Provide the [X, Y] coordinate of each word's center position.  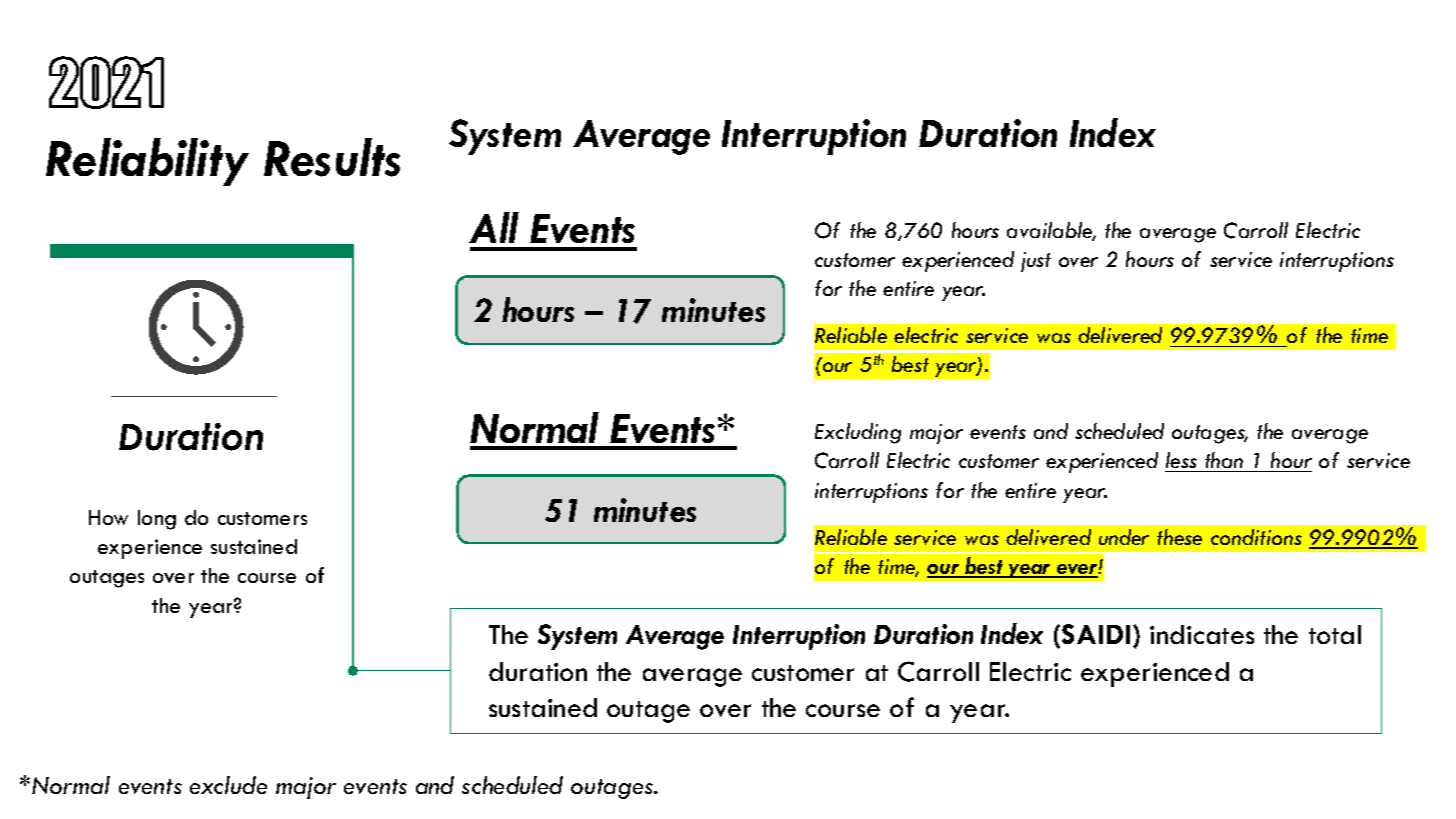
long [157, 520]
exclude [228, 785]
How [108, 517]
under [1124, 537]
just [1036, 262]
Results [332, 157]
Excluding [858, 433]
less [1182, 462]
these [1179, 537]
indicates [1202, 634]
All [494, 227]
